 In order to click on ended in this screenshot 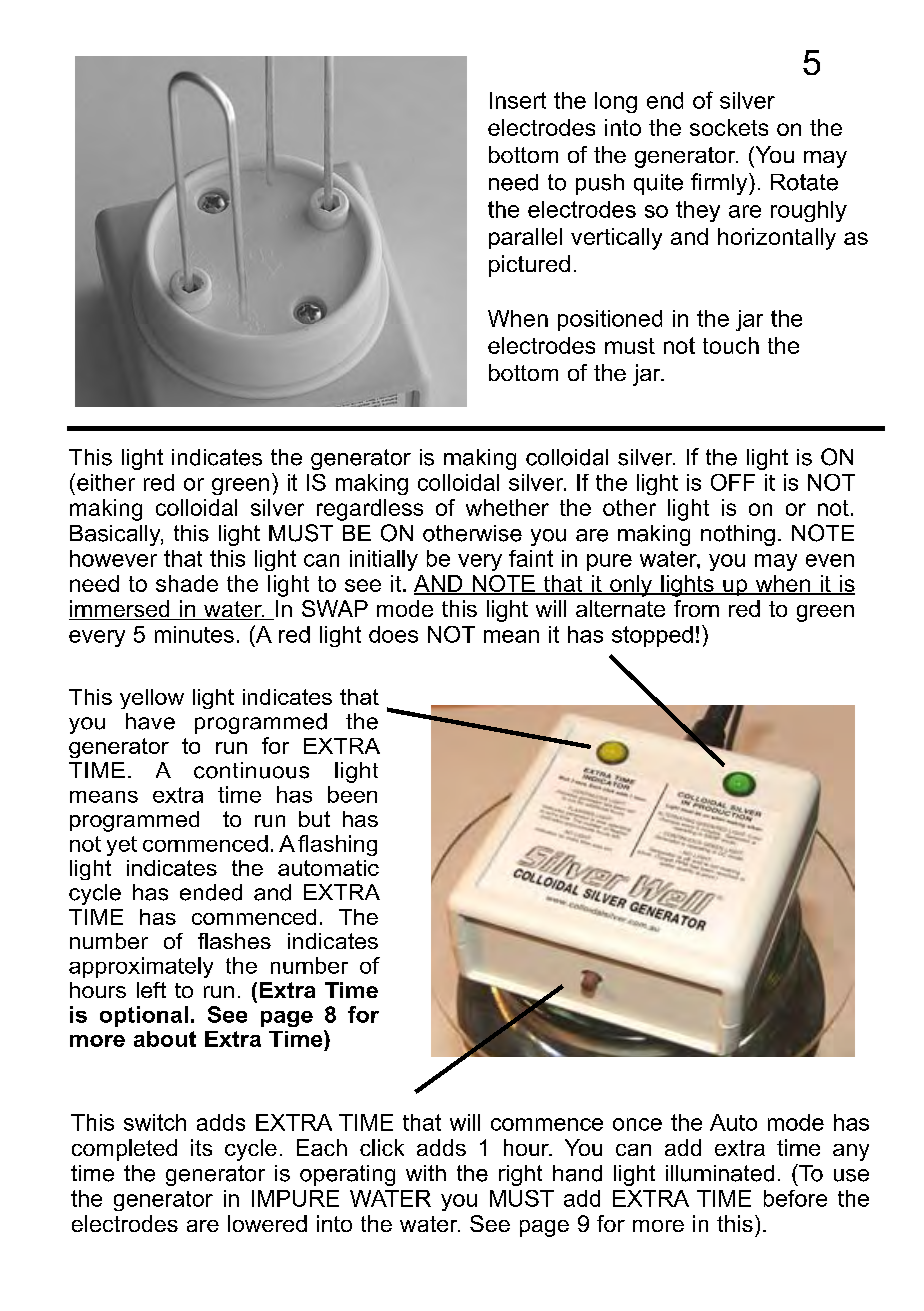, I will do `click(211, 892)`.
